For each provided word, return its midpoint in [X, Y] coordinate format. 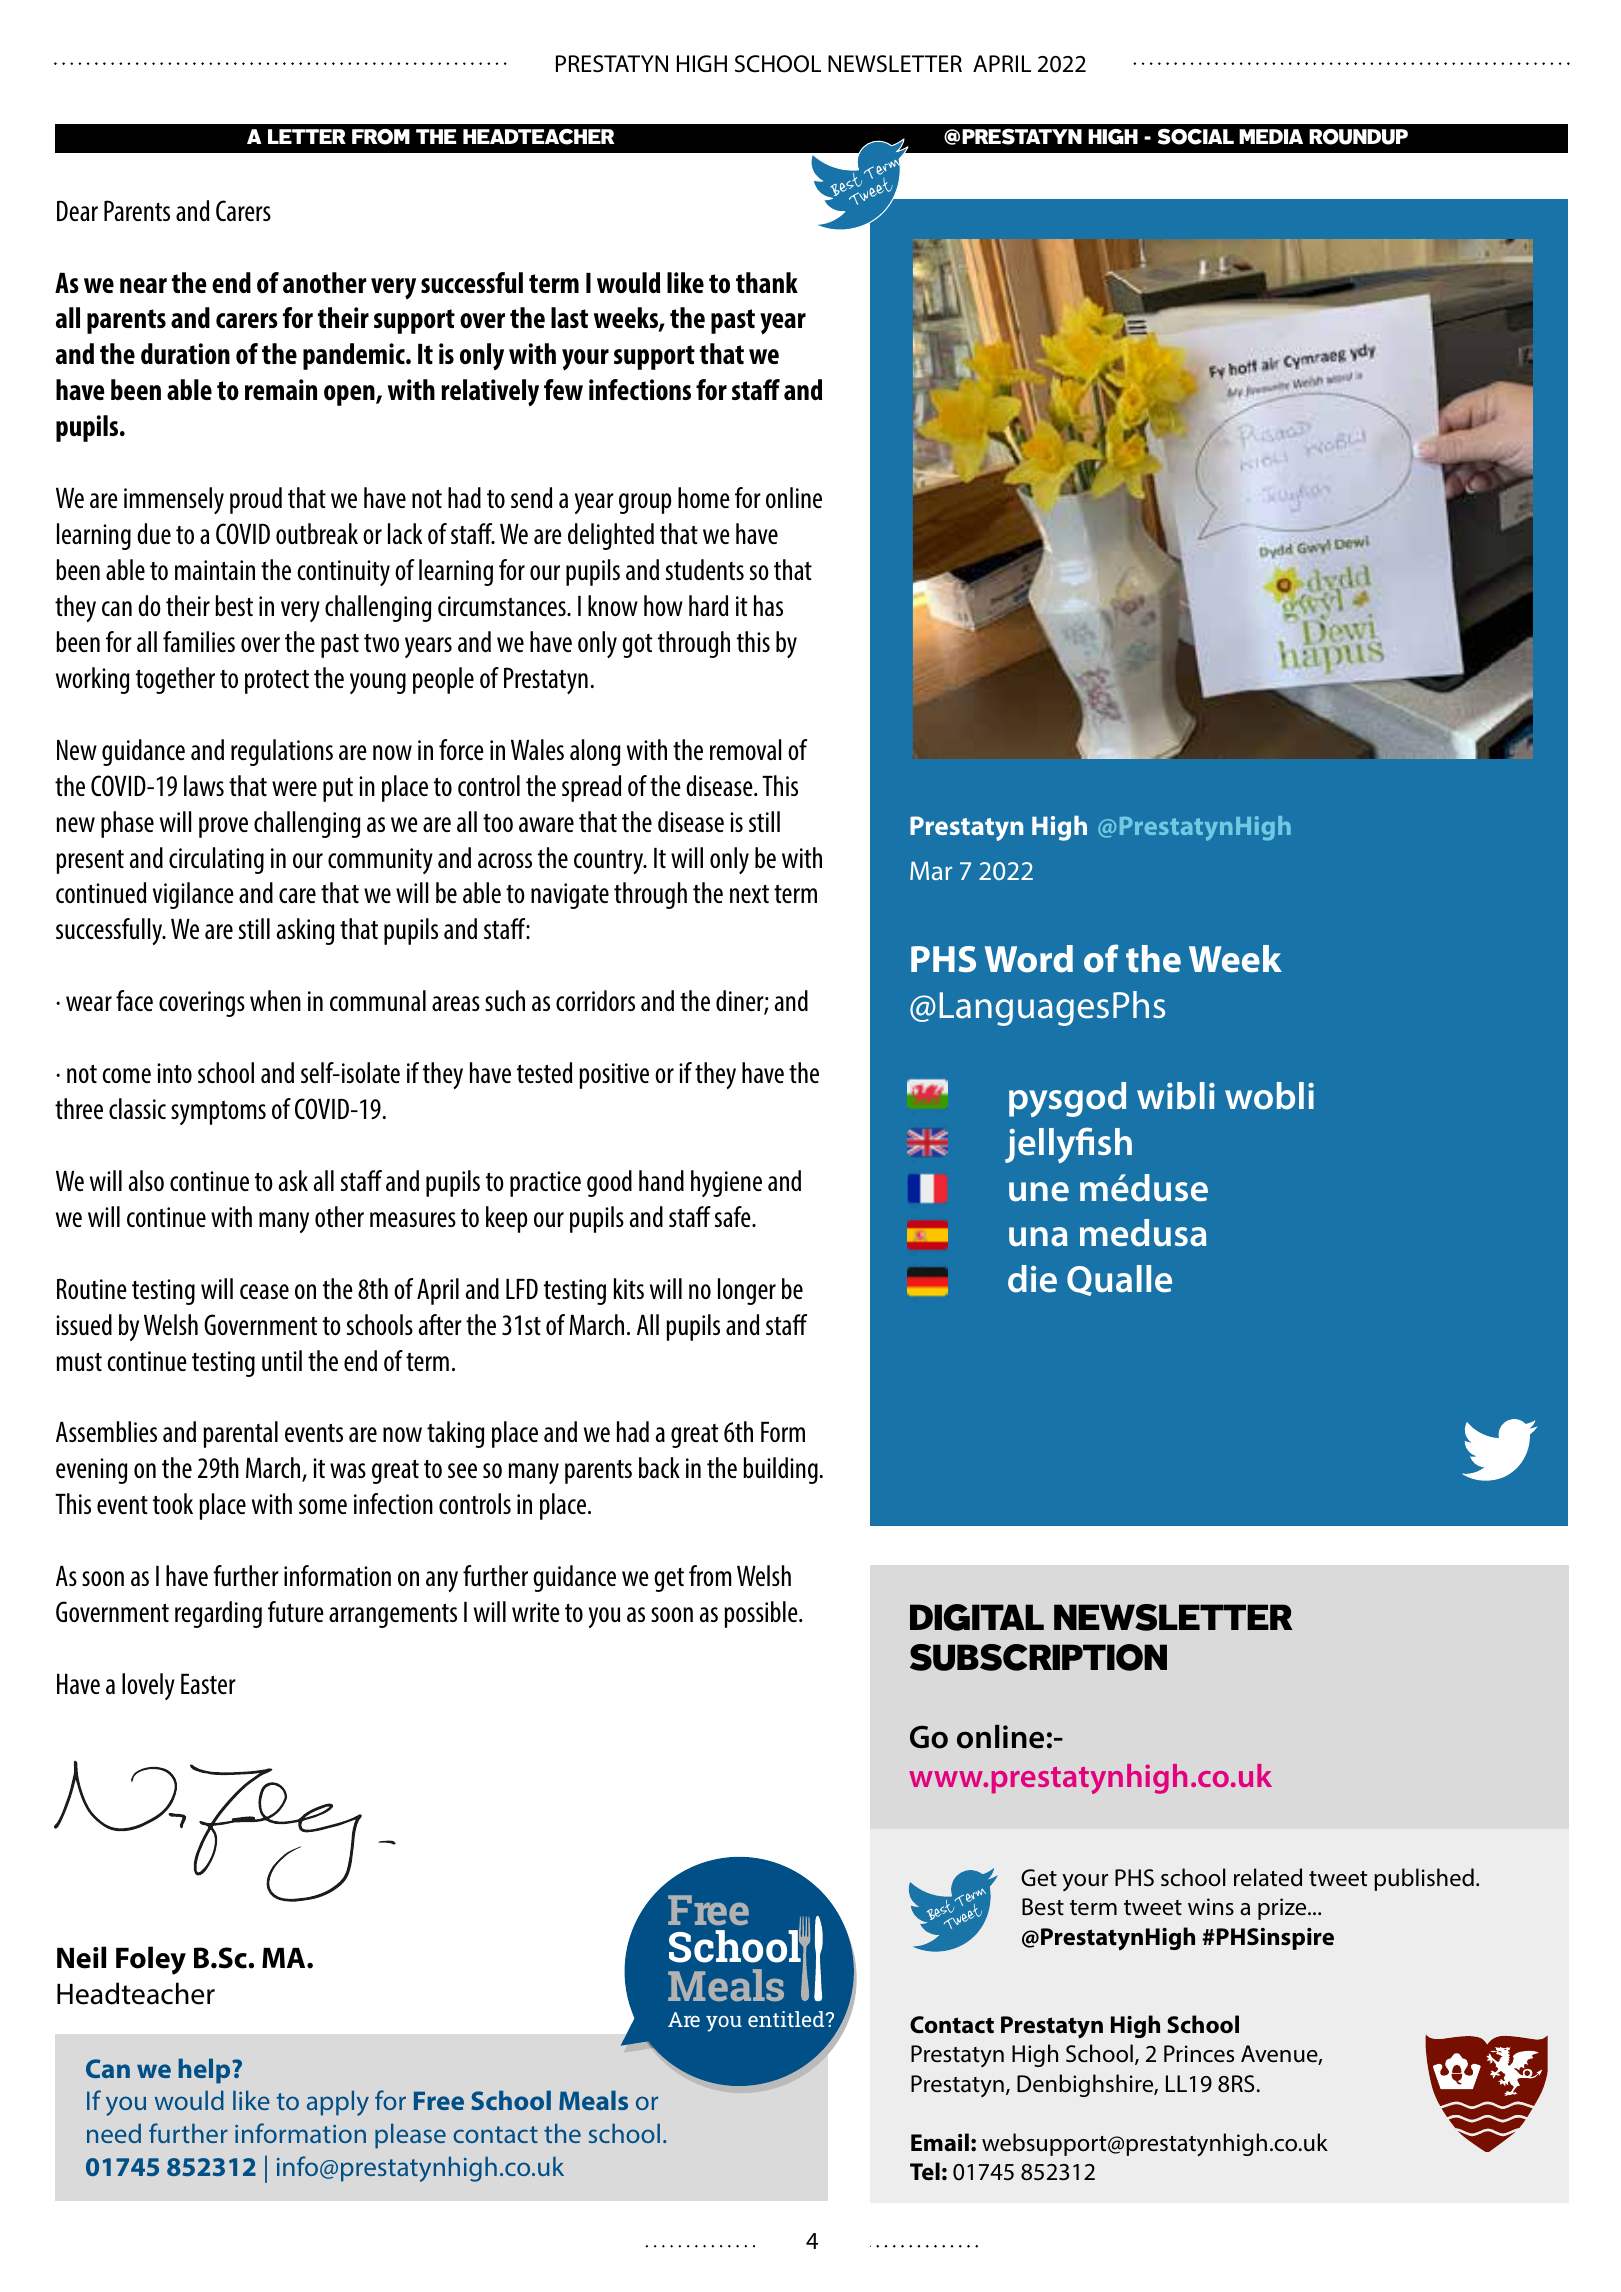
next [749, 894]
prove [223, 827]
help [205, 2071]
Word [1029, 959]
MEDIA [1271, 136]
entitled [787, 2019]
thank [767, 282]
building [781, 1470]
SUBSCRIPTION [1038, 1657]
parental [240, 1434]
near [143, 285]
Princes [1199, 2054]
